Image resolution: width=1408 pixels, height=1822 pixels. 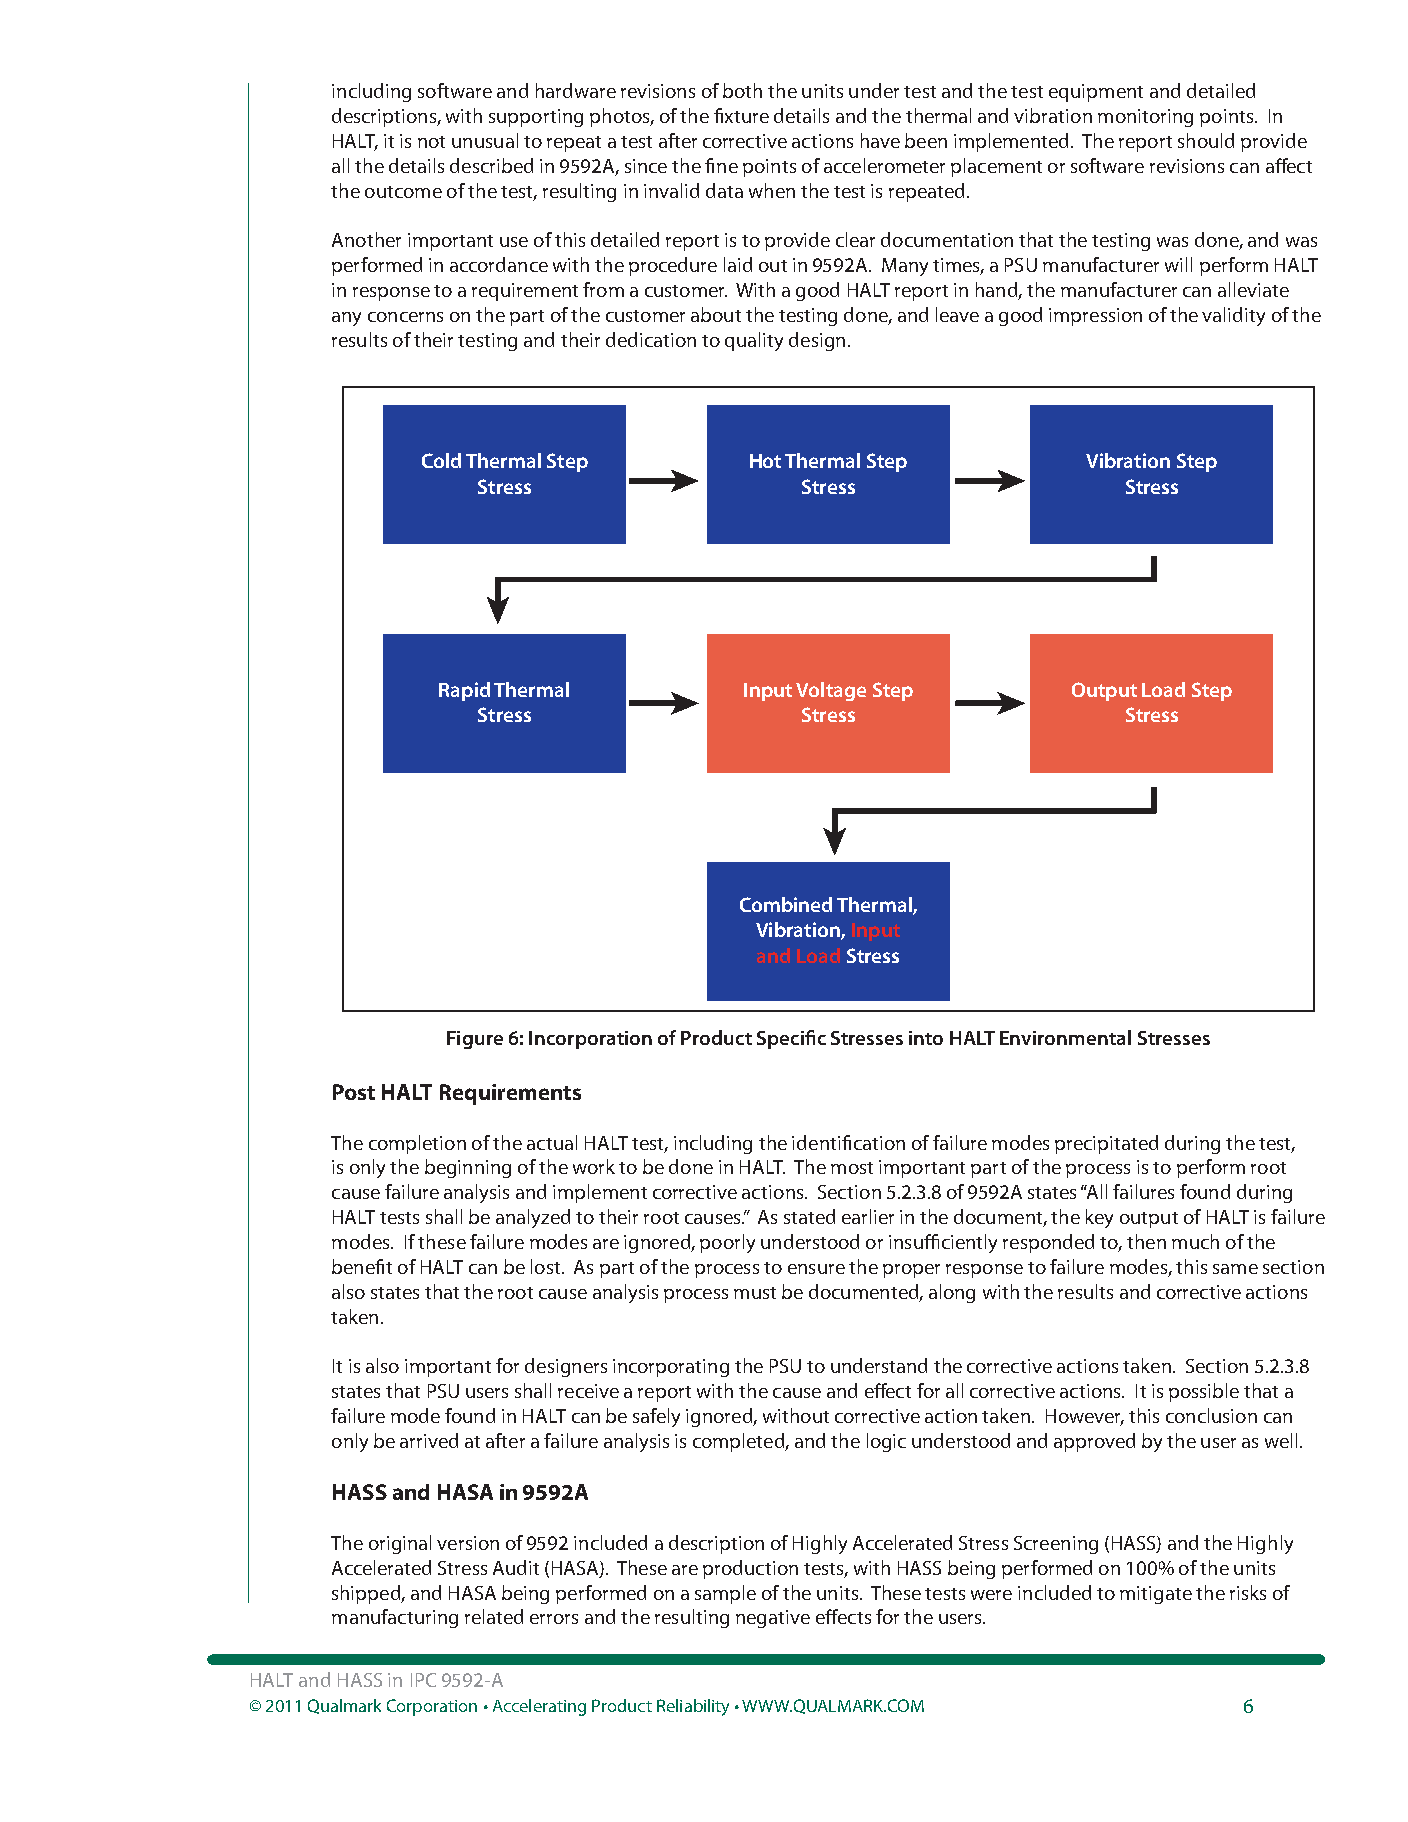 What do you see at coordinates (831, 691) in the screenshot?
I see `Voltage` at bounding box center [831, 691].
